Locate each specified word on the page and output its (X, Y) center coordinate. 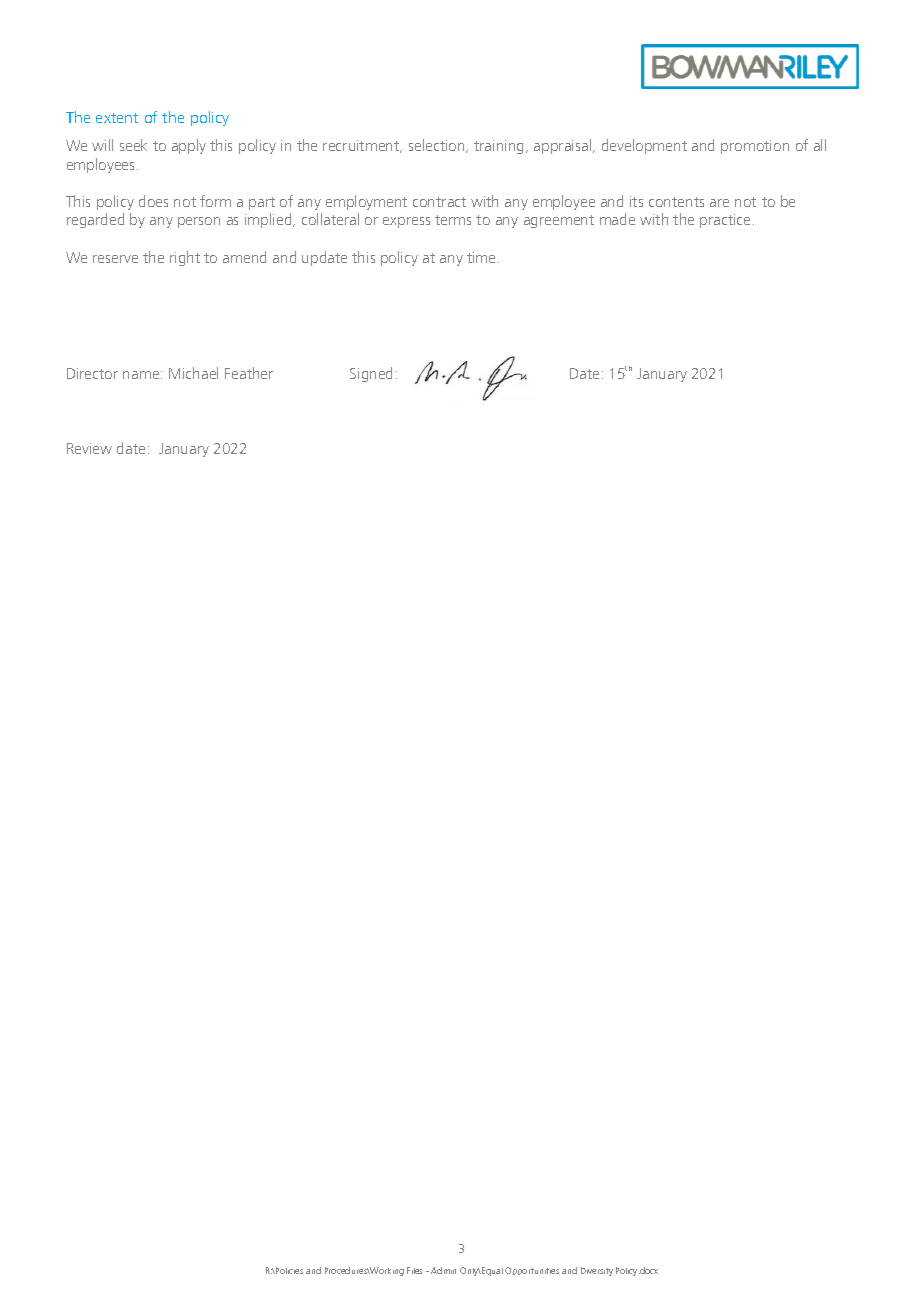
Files (414, 1270)
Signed (371, 374)
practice (725, 221)
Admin (443, 1270)
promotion (755, 147)
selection (438, 146)
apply (189, 146)
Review (89, 448)
